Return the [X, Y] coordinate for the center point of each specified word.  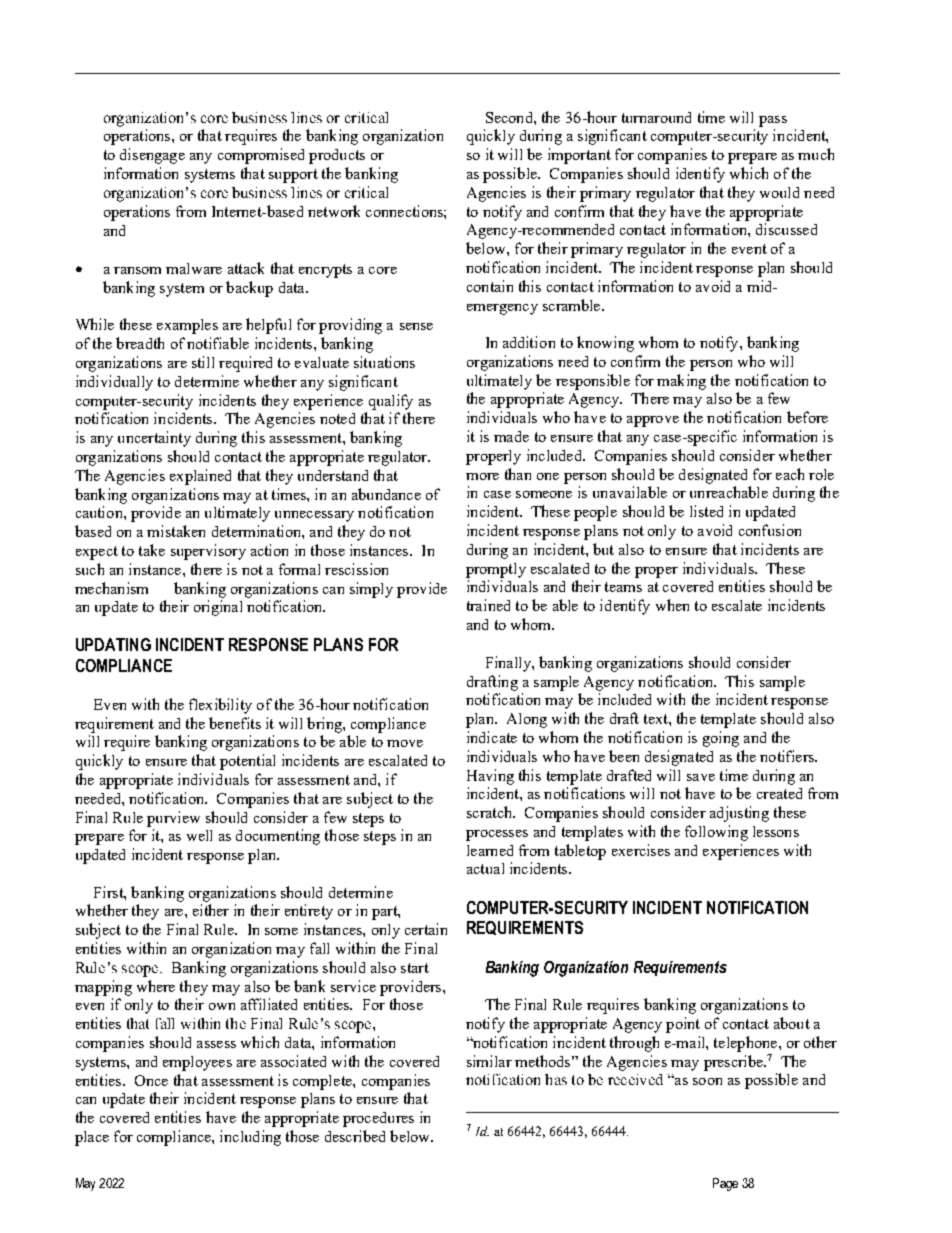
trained [488, 605]
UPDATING [113, 644]
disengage [152, 156]
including [250, 1138]
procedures [378, 1119]
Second [510, 117]
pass [773, 121]
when [672, 605]
